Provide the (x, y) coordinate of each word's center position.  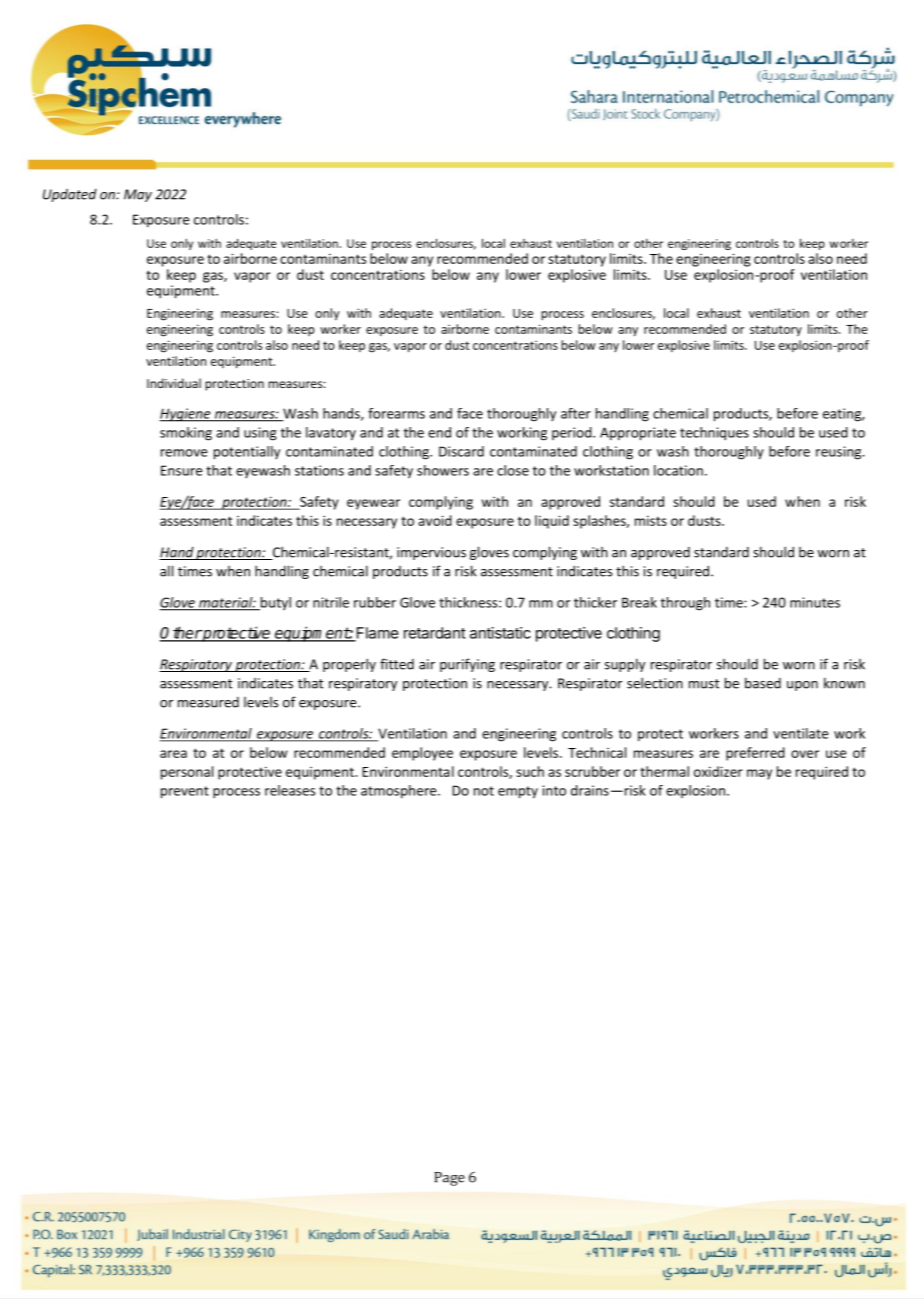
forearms (396, 413)
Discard (461, 451)
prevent (185, 792)
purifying (467, 665)
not (484, 791)
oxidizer (718, 771)
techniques (714, 434)
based (763, 683)
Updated (70, 195)
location (678, 470)
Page (449, 1179)
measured (208, 702)
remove (184, 453)
